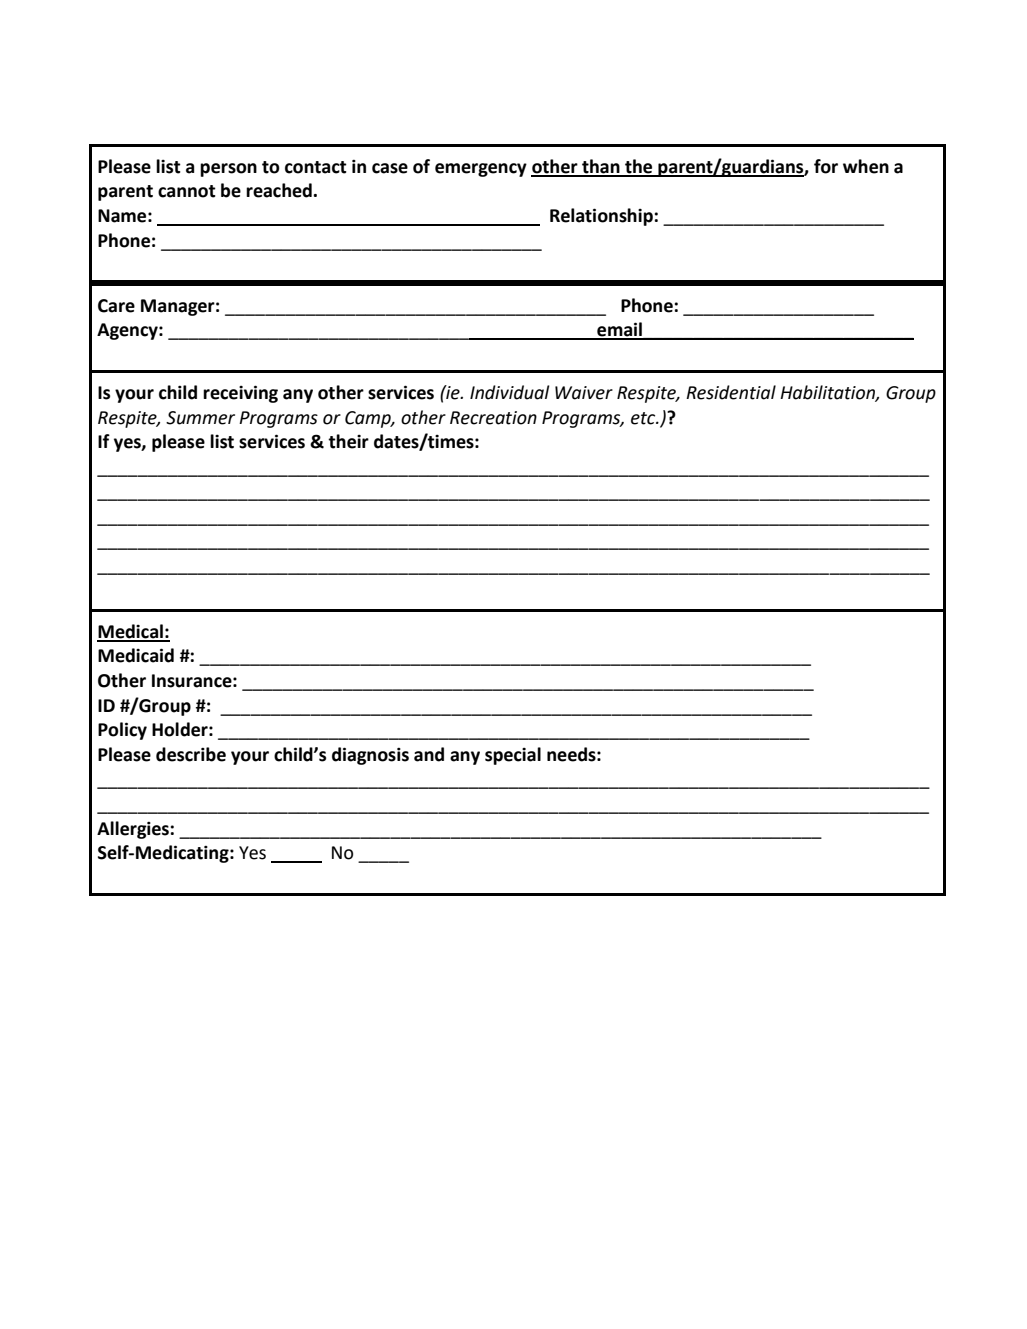 The height and width of the screenshot is (1329, 1027). What do you see at coordinates (200, 418) in the screenshot?
I see `Summer` at bounding box center [200, 418].
